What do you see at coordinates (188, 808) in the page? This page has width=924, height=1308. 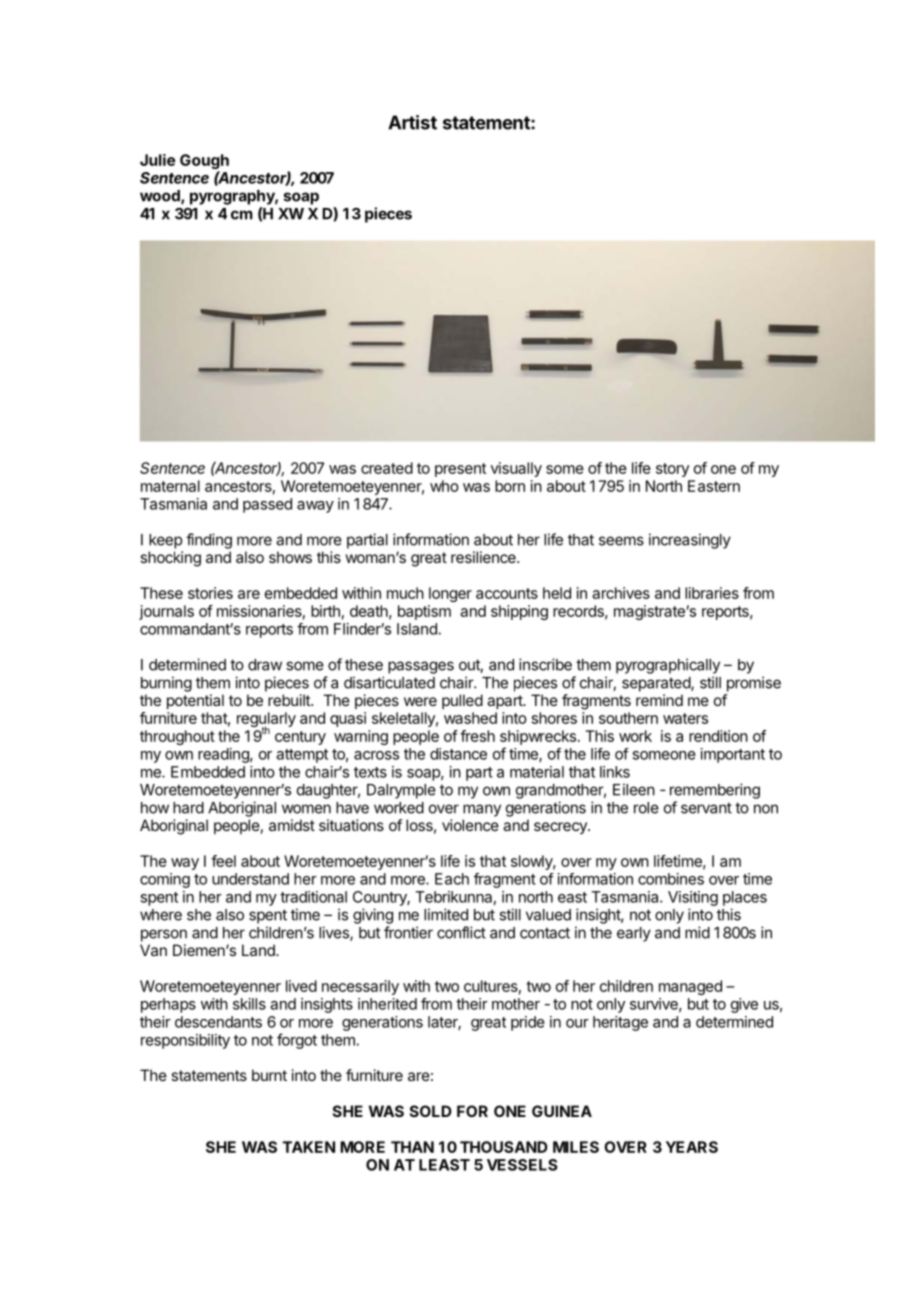 I see `hard` at bounding box center [188, 808].
